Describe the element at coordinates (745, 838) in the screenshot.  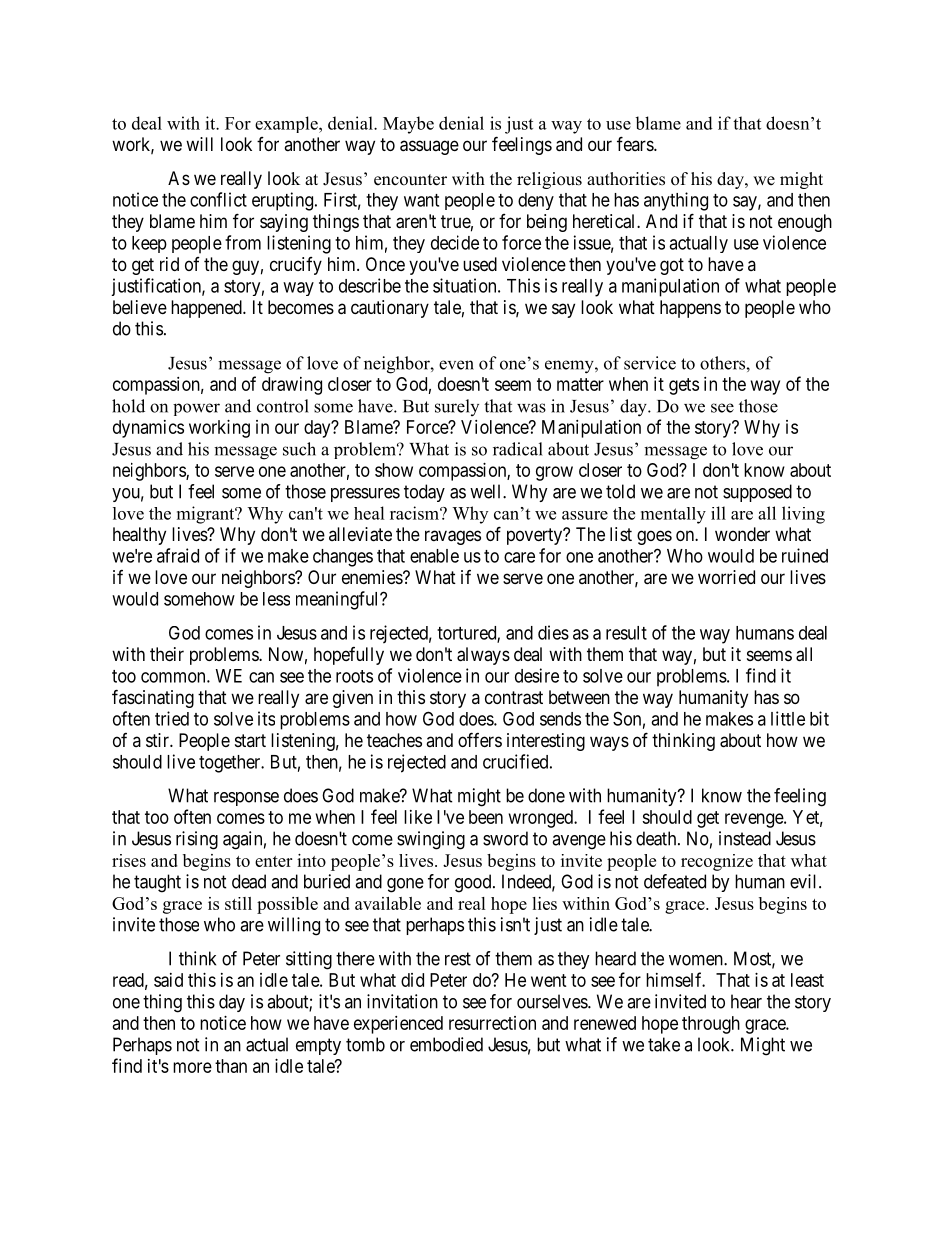
I see `instead` at that location.
